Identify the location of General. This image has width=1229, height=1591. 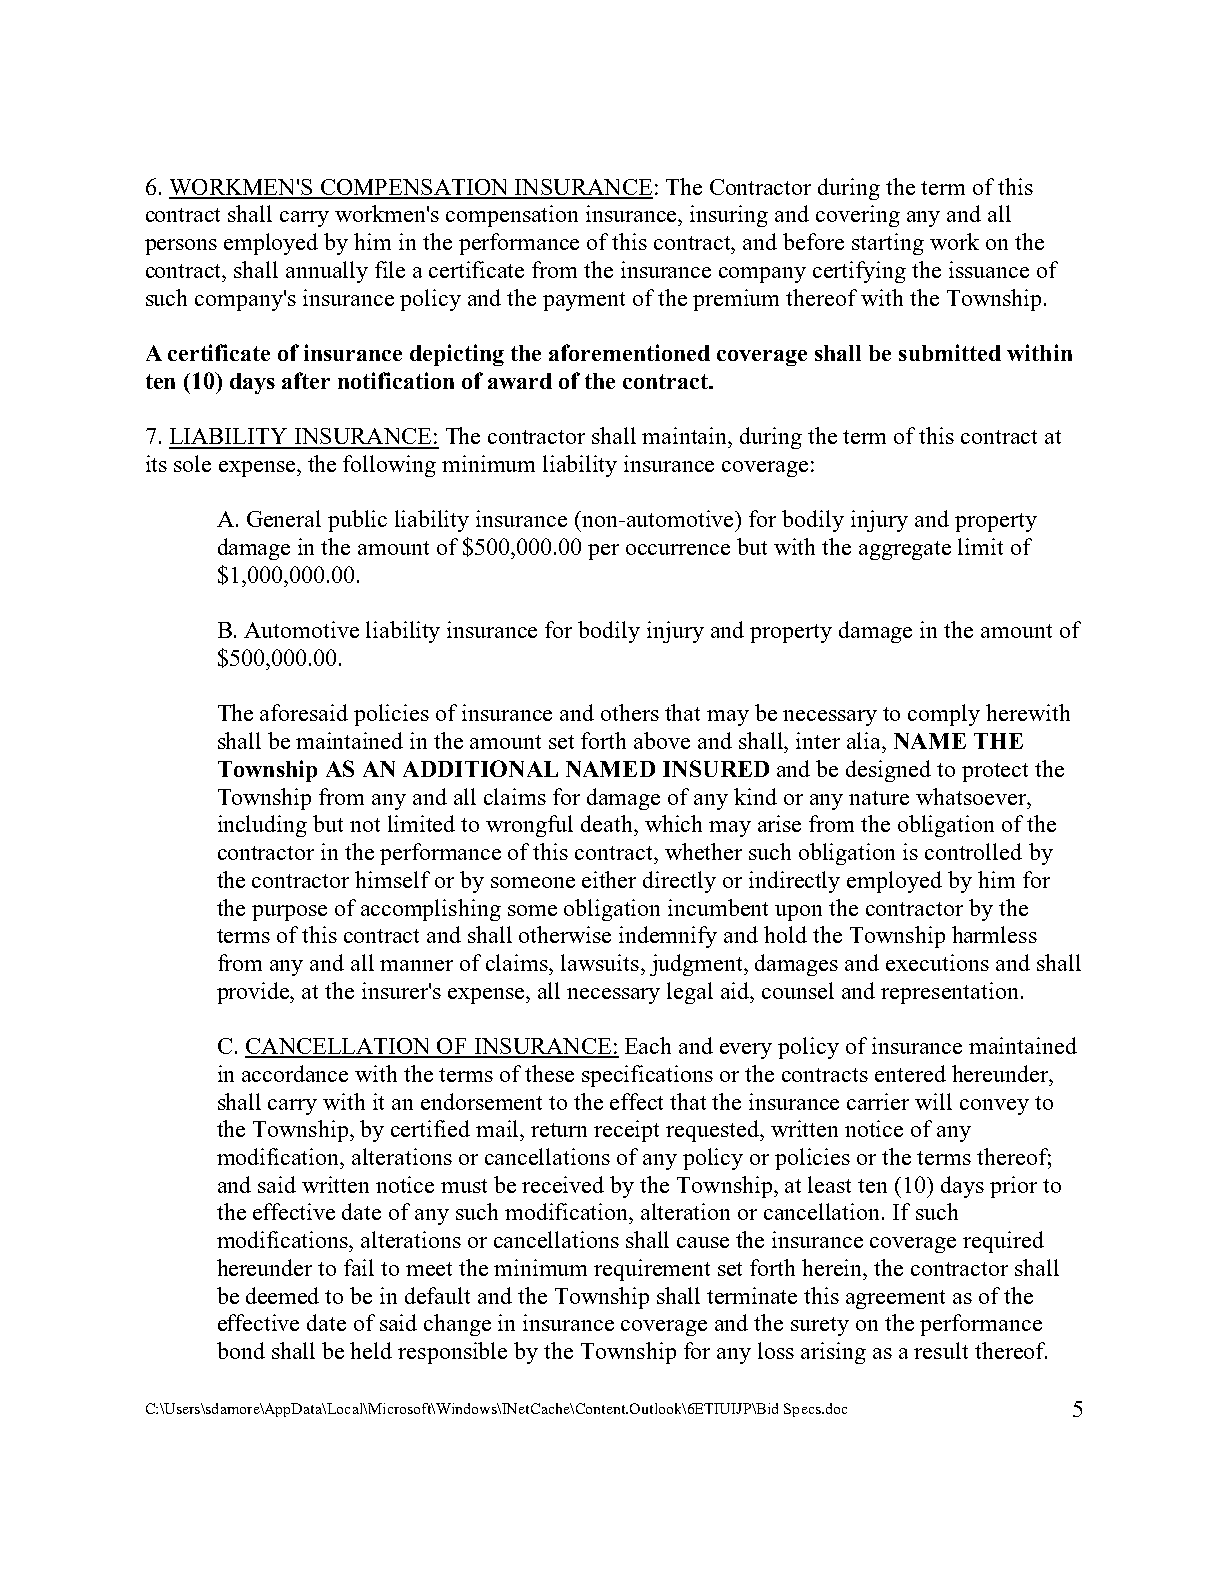
(284, 518).
